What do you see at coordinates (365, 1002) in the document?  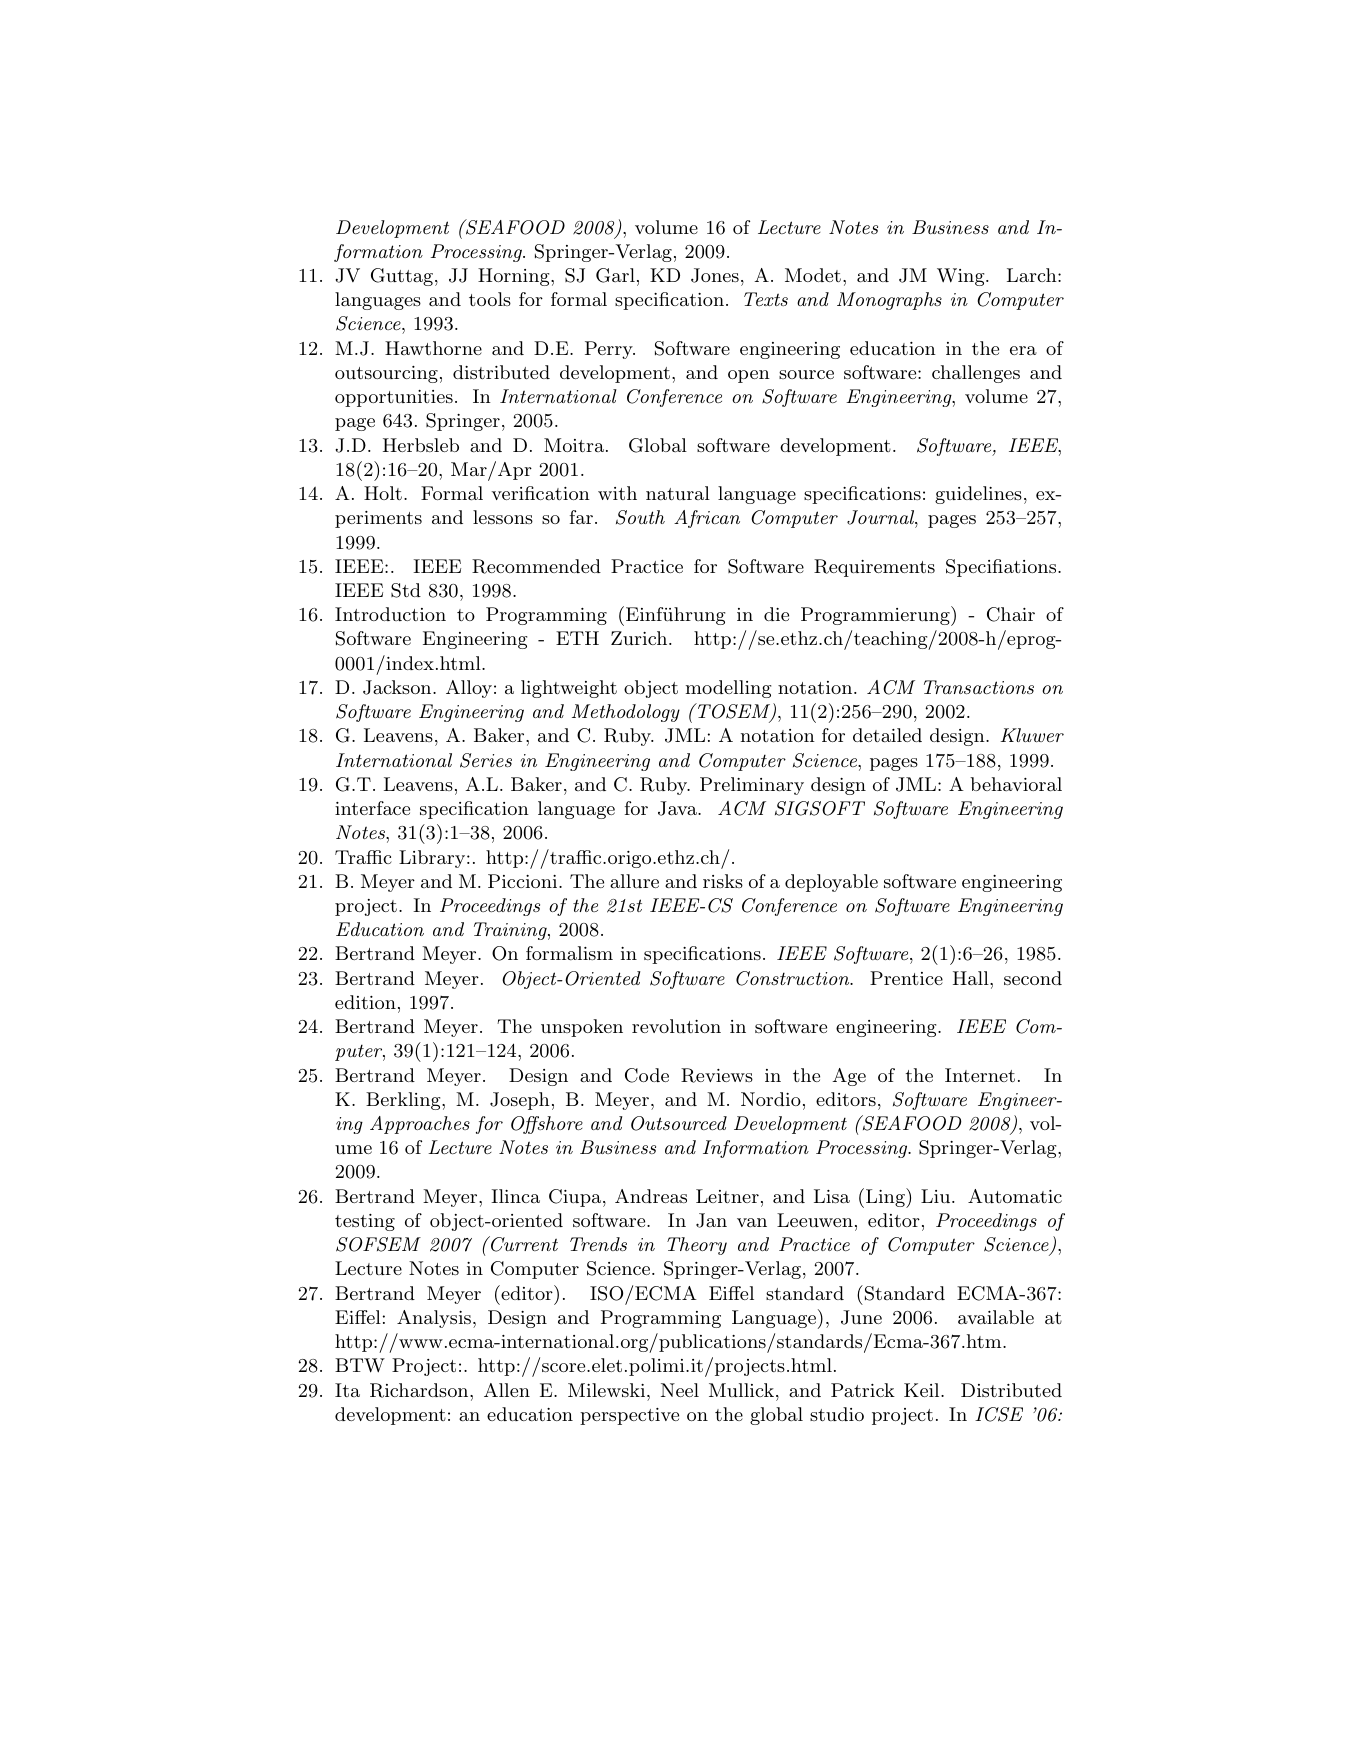 I see `edition` at bounding box center [365, 1002].
